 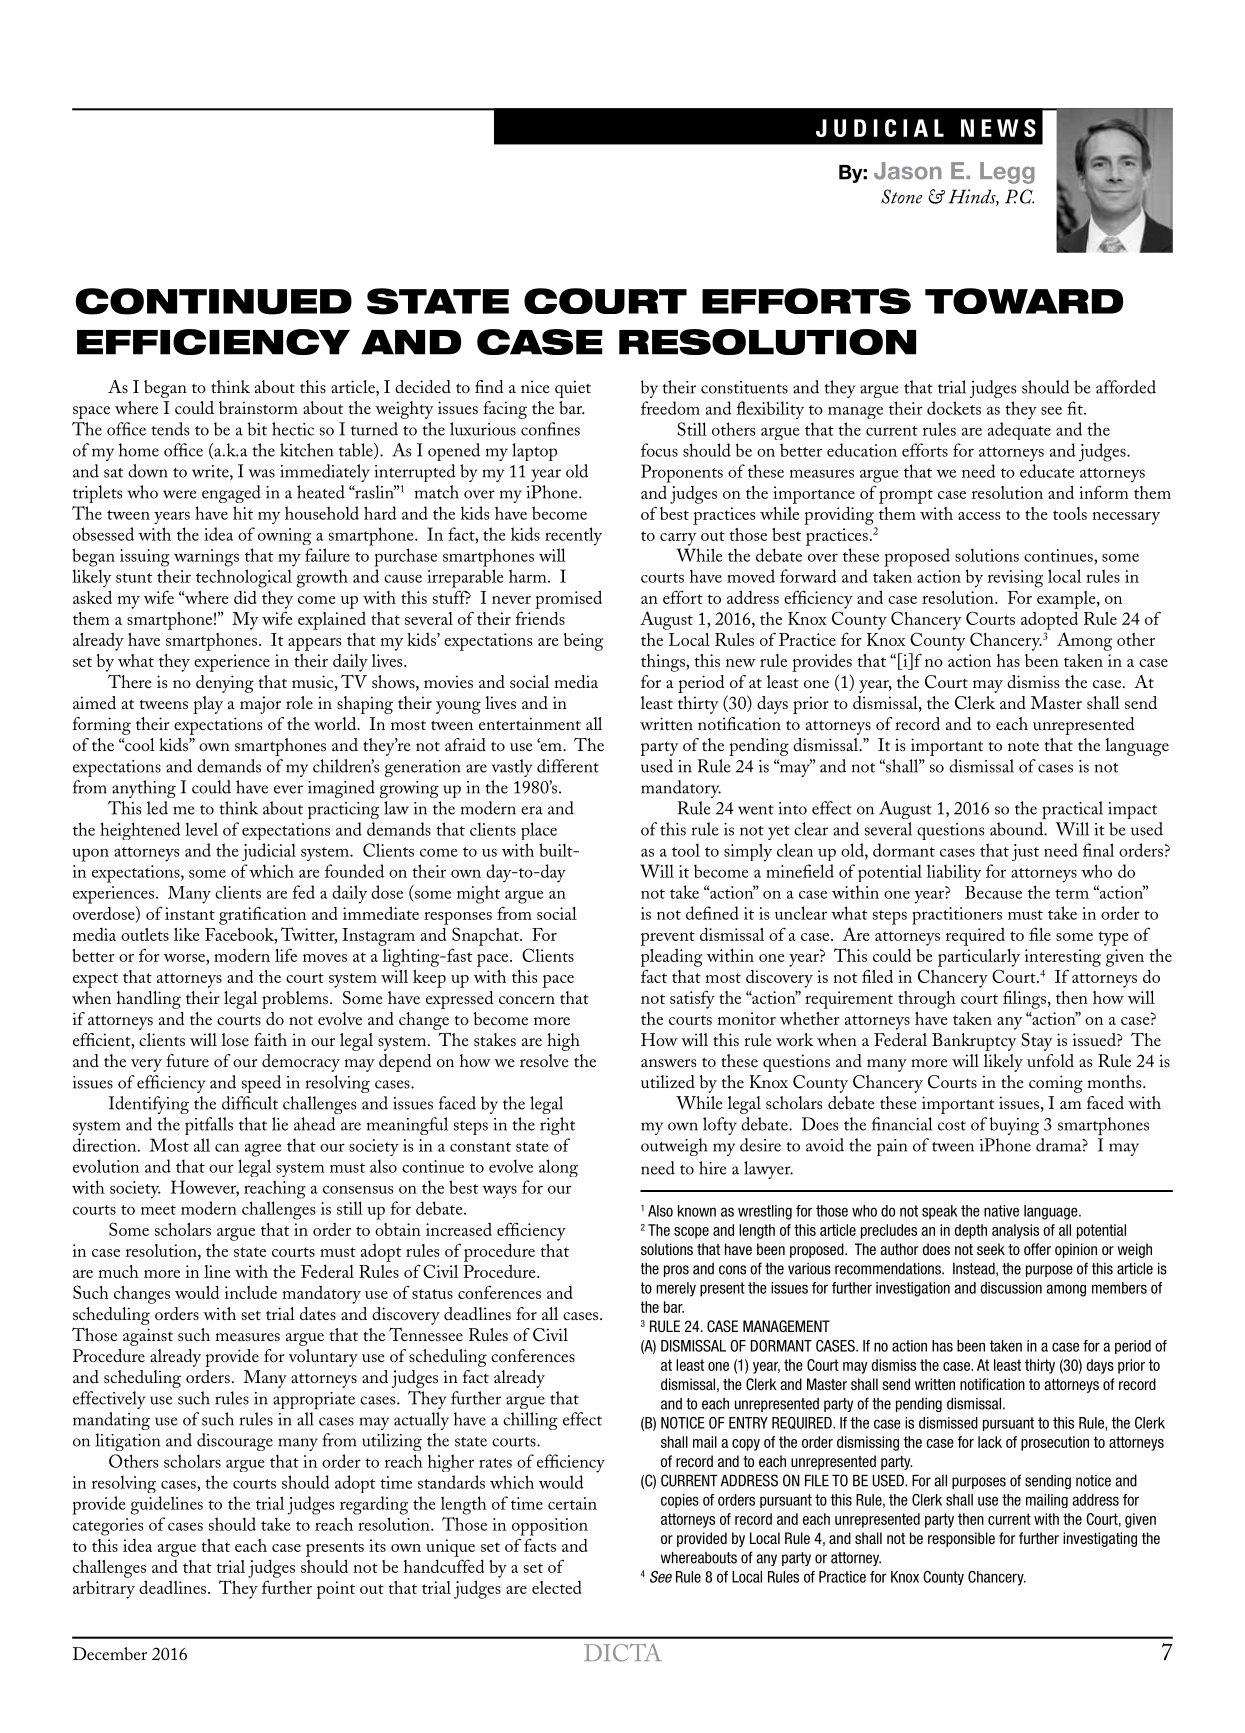 I want to click on recently, so click(x=573, y=536).
